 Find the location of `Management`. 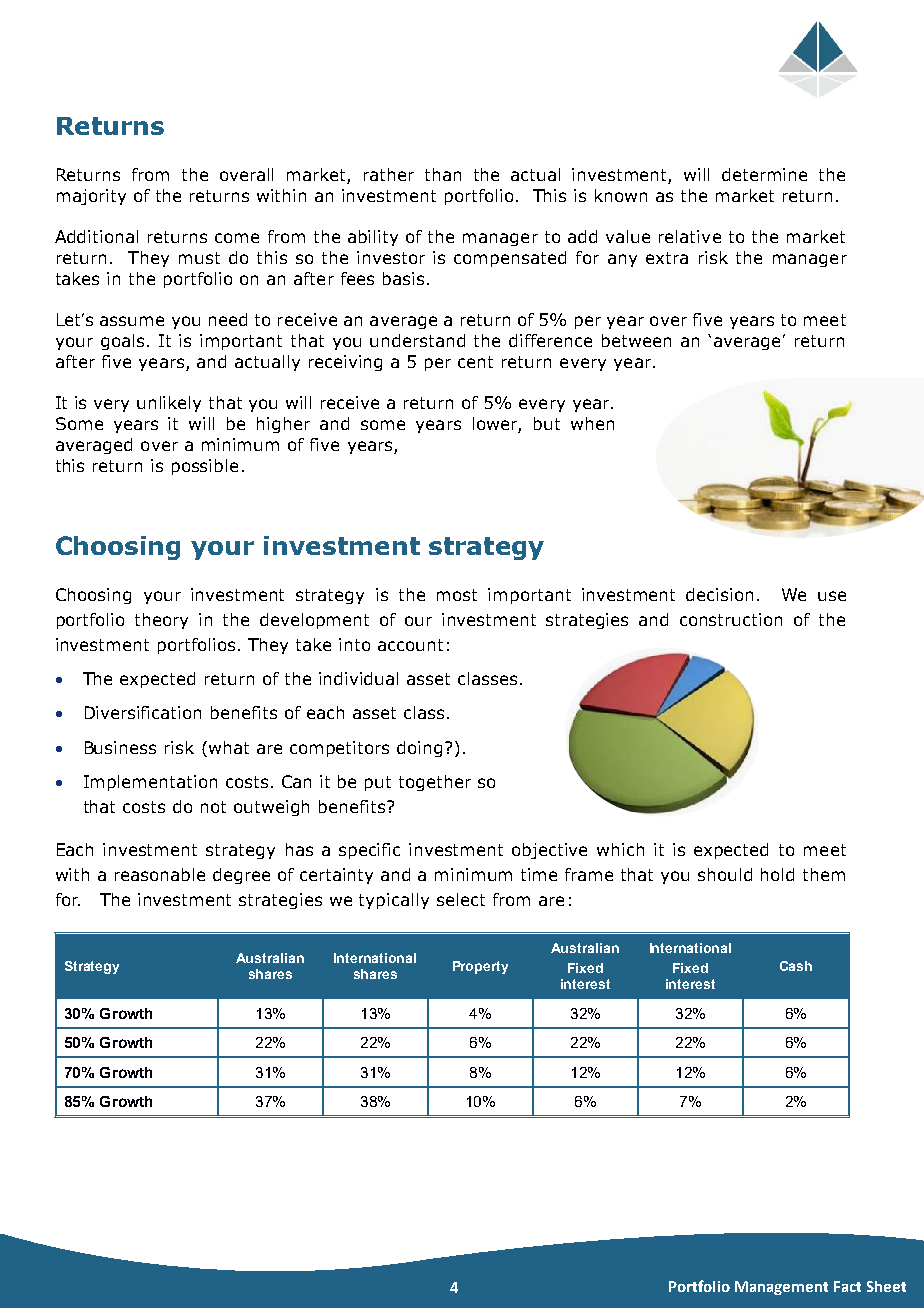

Management is located at coordinates (781, 1288).
